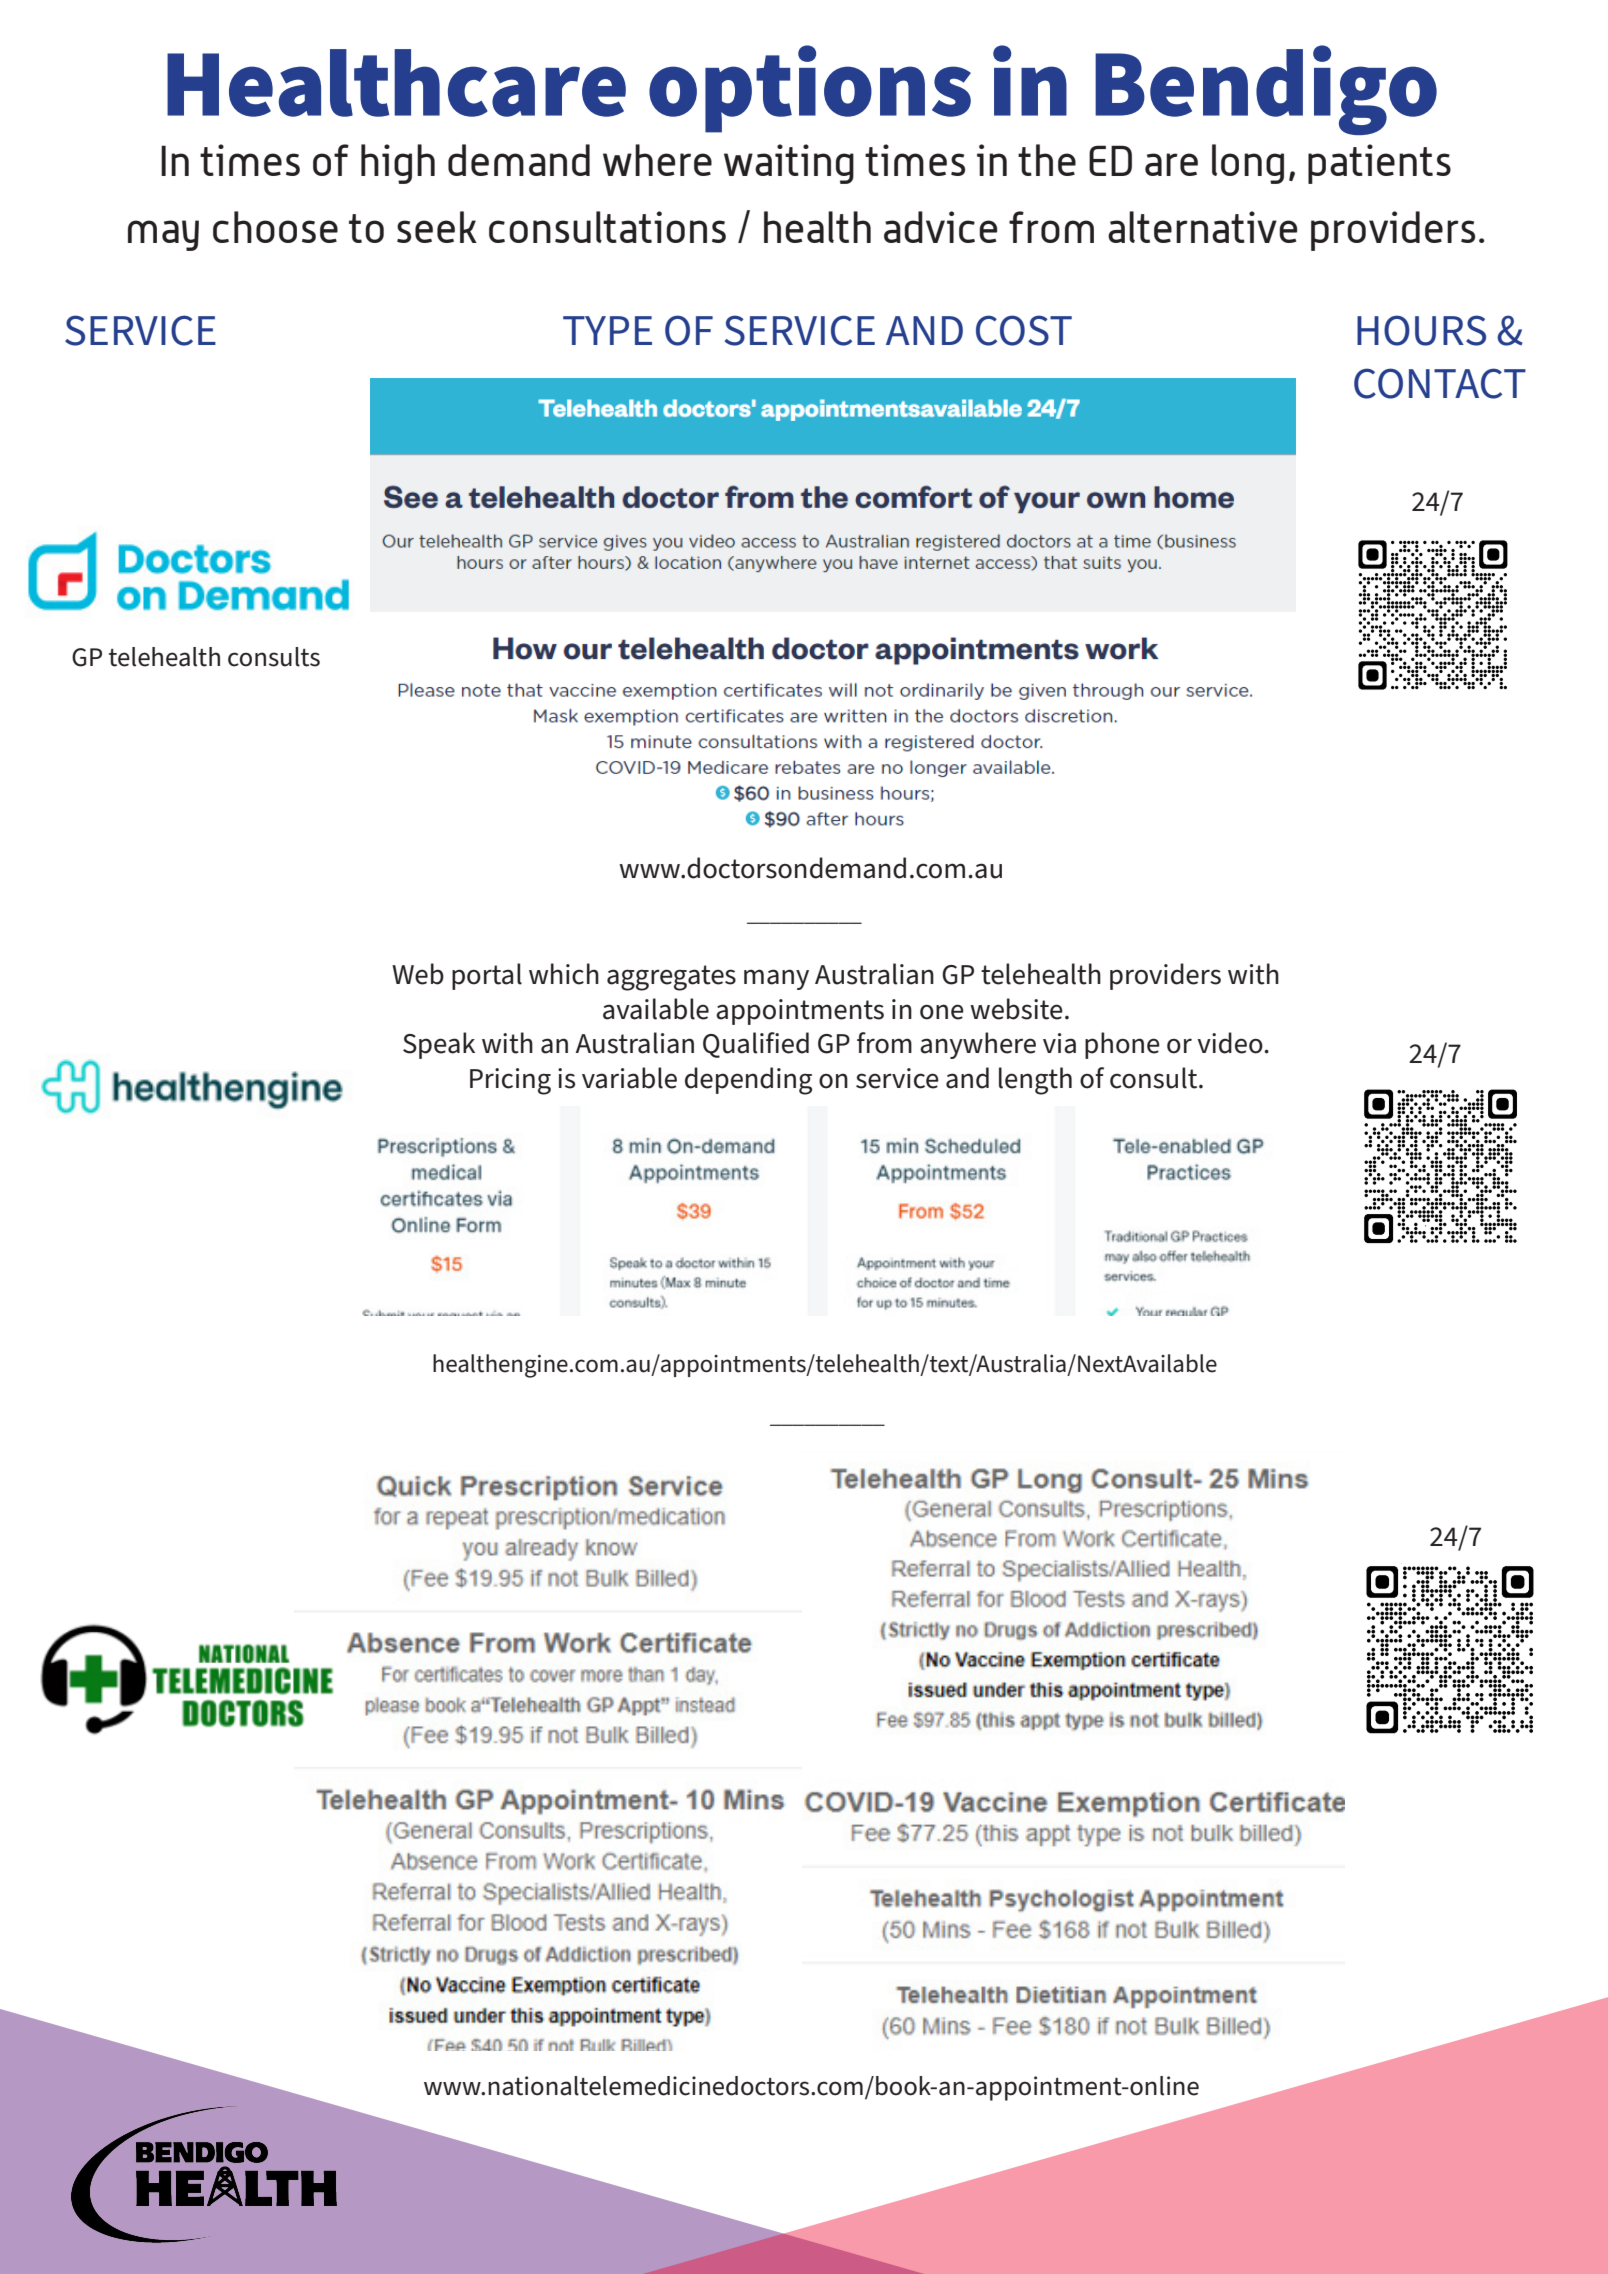 This image has height=2274, width=1608. I want to click on CONTACT, so click(1440, 383).
